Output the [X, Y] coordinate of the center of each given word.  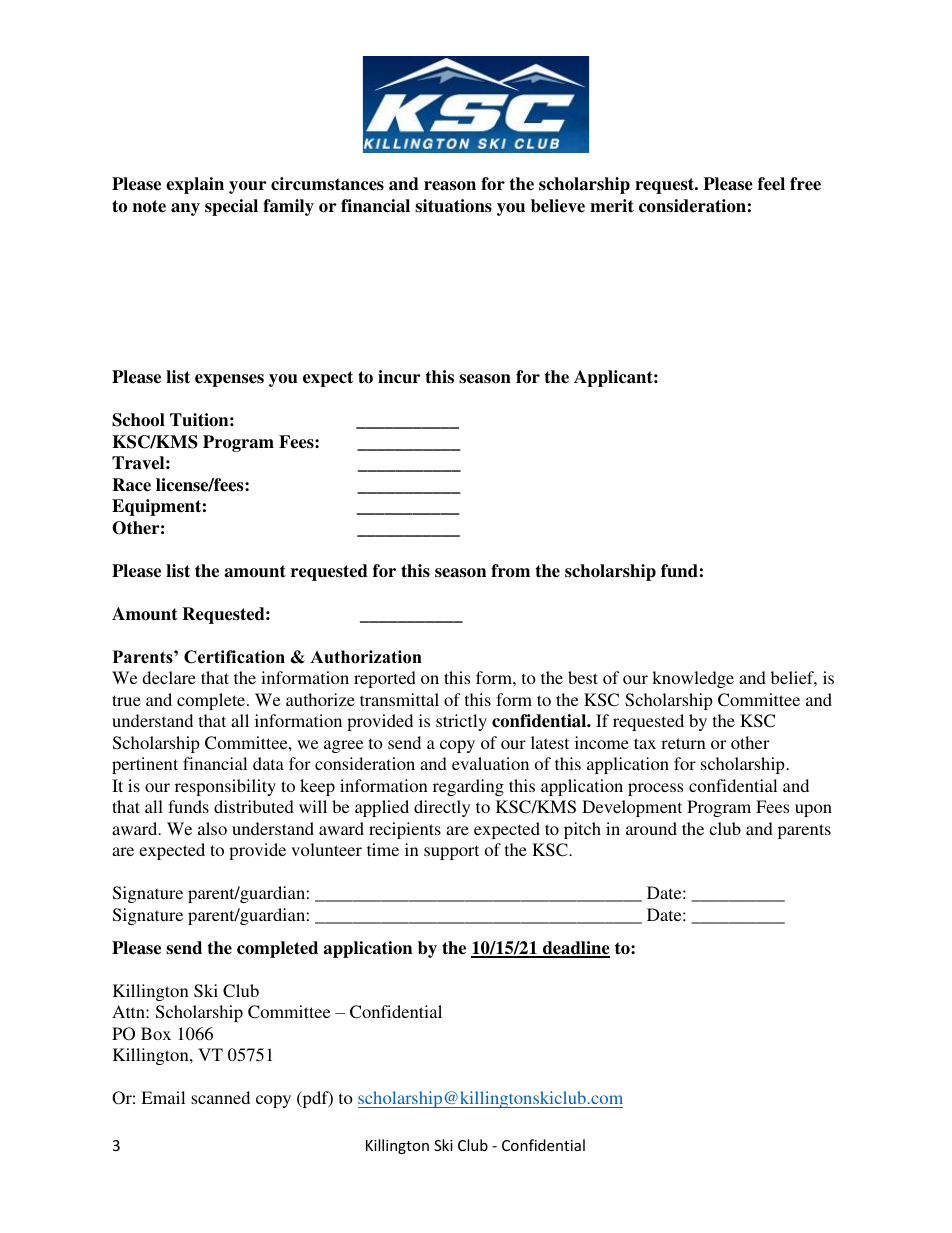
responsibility [225, 787]
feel [771, 184]
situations [453, 206]
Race [131, 485]
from [510, 571]
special [231, 207]
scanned [220, 1097]
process [655, 789]
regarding [468, 787]
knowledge [693, 679]
